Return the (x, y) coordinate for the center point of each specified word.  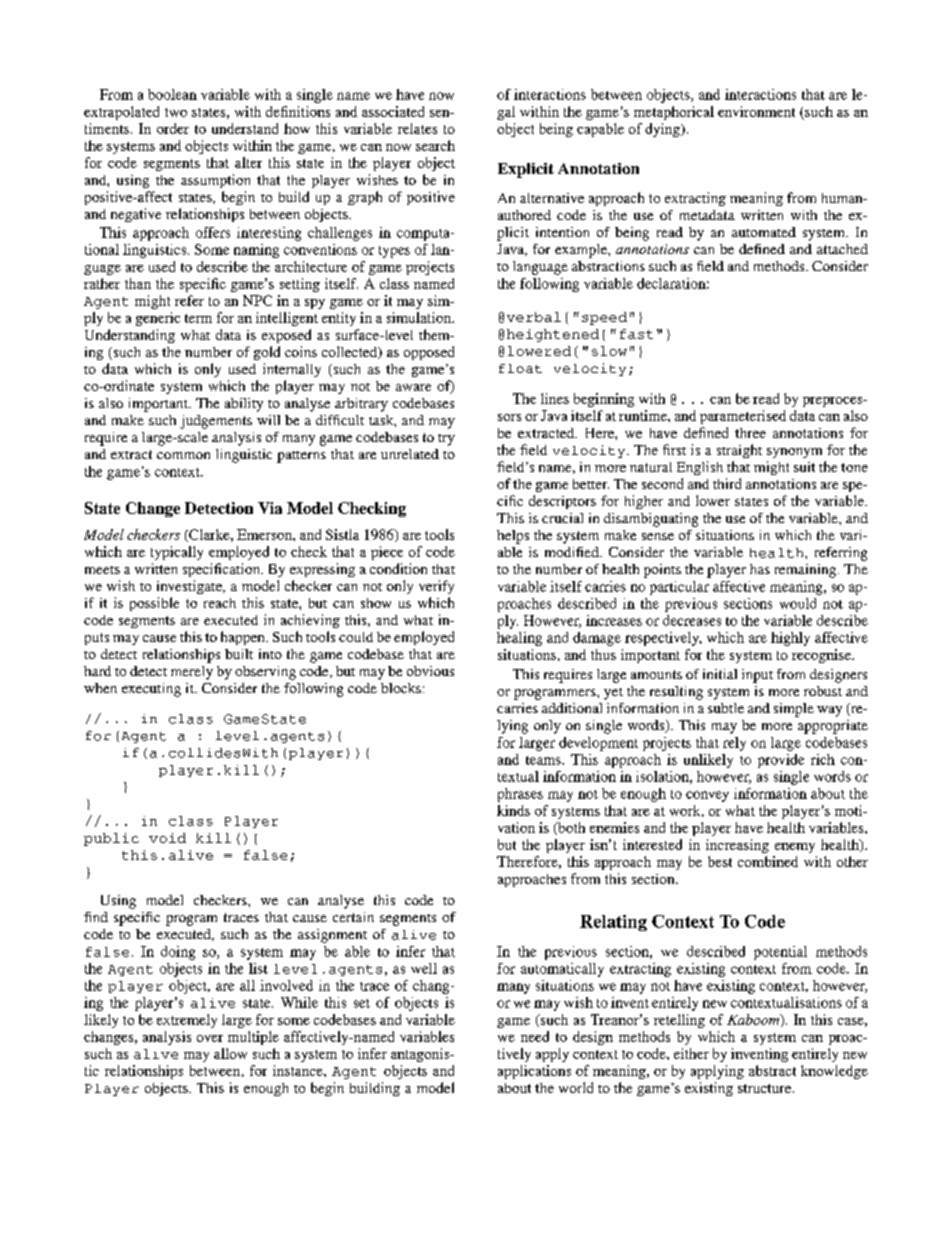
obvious (430, 671)
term (198, 318)
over (210, 1038)
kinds (513, 810)
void (167, 838)
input (757, 676)
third (727, 483)
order (173, 128)
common (183, 455)
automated (764, 232)
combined (768, 861)
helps (513, 537)
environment (756, 111)
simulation (420, 317)
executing (151, 690)
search (435, 145)
